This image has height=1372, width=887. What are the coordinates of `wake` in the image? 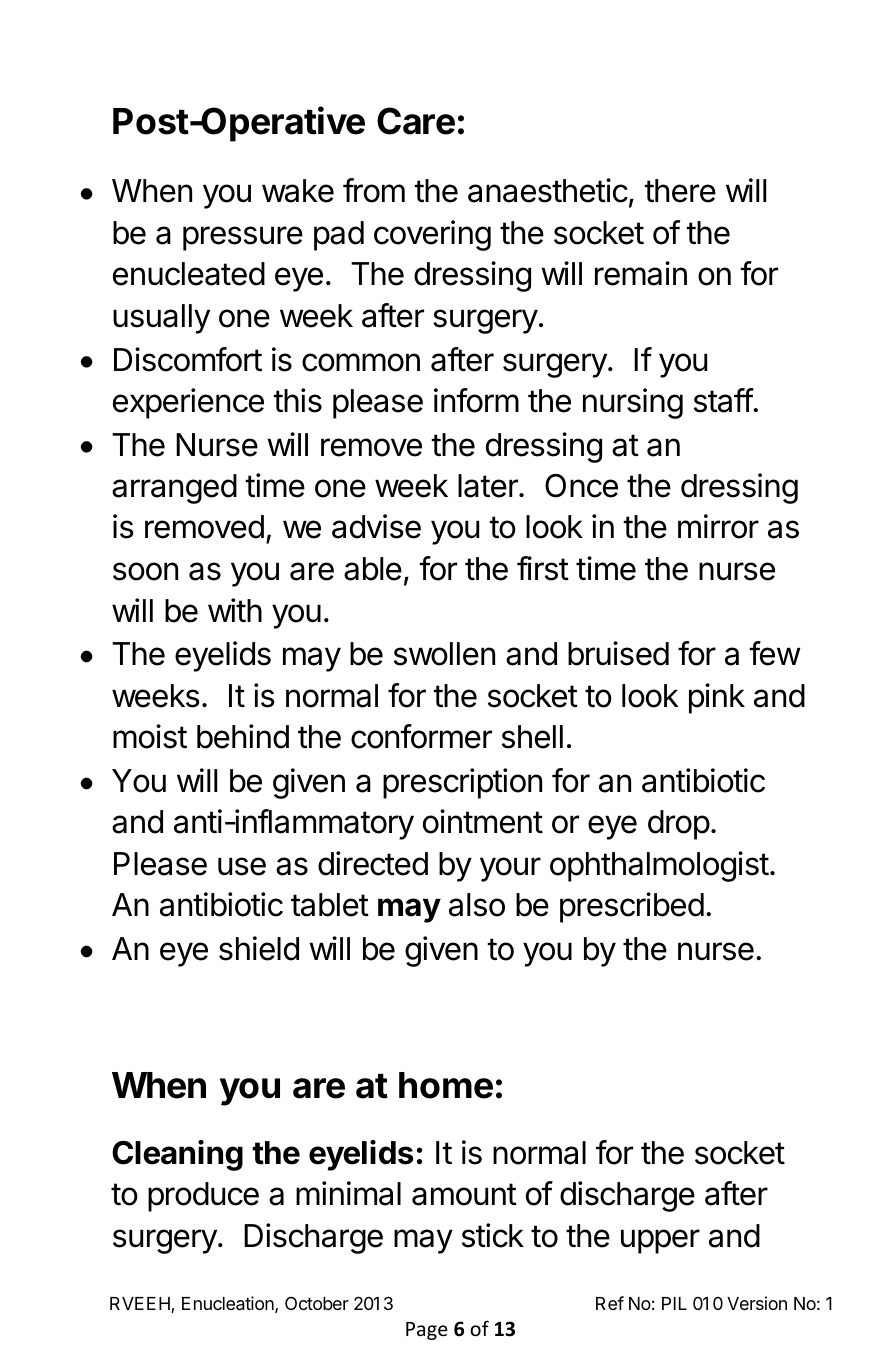 It's located at (298, 191).
